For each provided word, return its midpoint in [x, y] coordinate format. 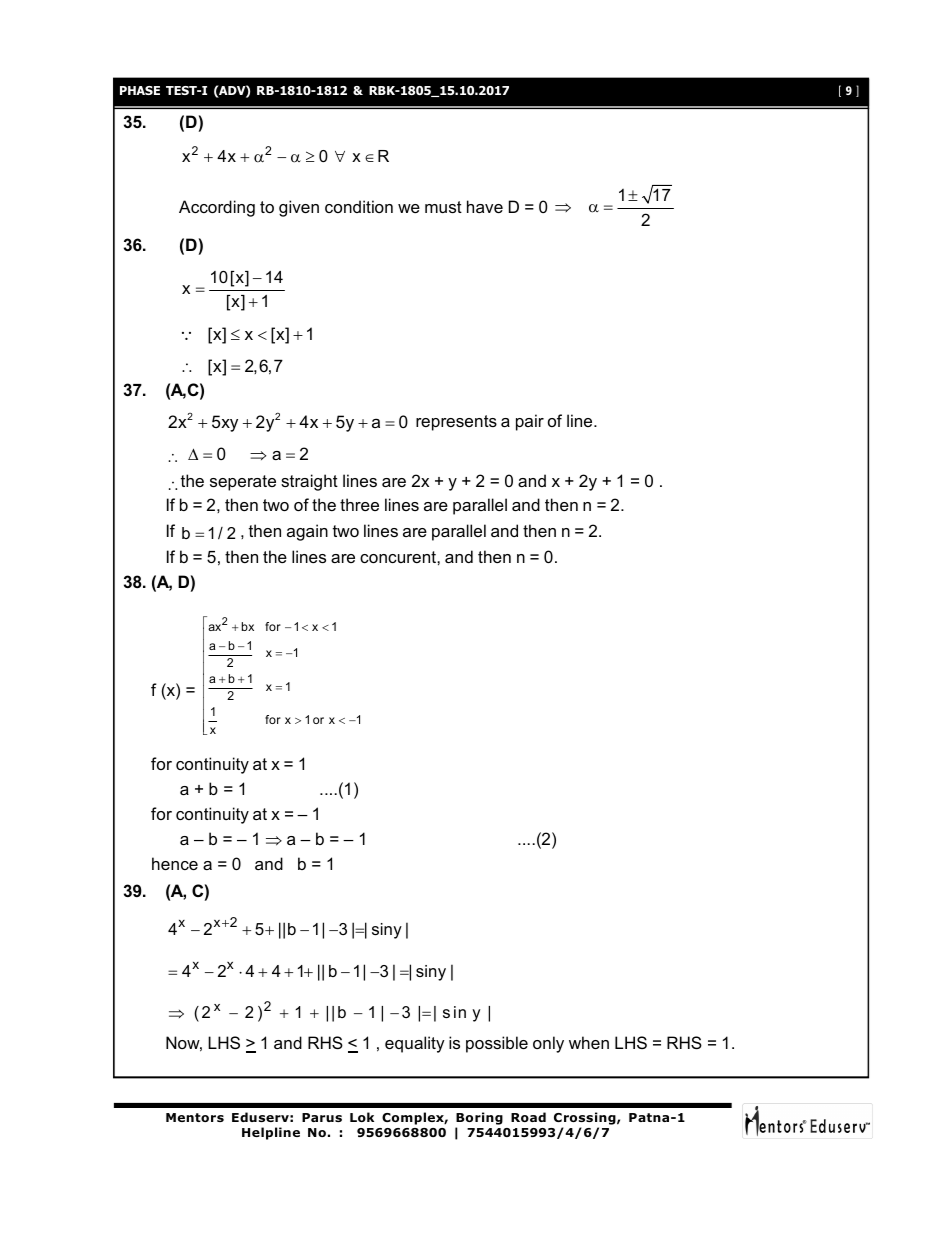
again [307, 532]
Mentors [195, 1117]
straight [309, 482]
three [359, 504]
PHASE [140, 90]
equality [415, 1044]
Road [528, 1117]
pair [530, 422]
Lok [362, 1117]
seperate [243, 483]
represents [456, 423]
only [548, 1044]
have [485, 206]
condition [359, 206]
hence [175, 863]
